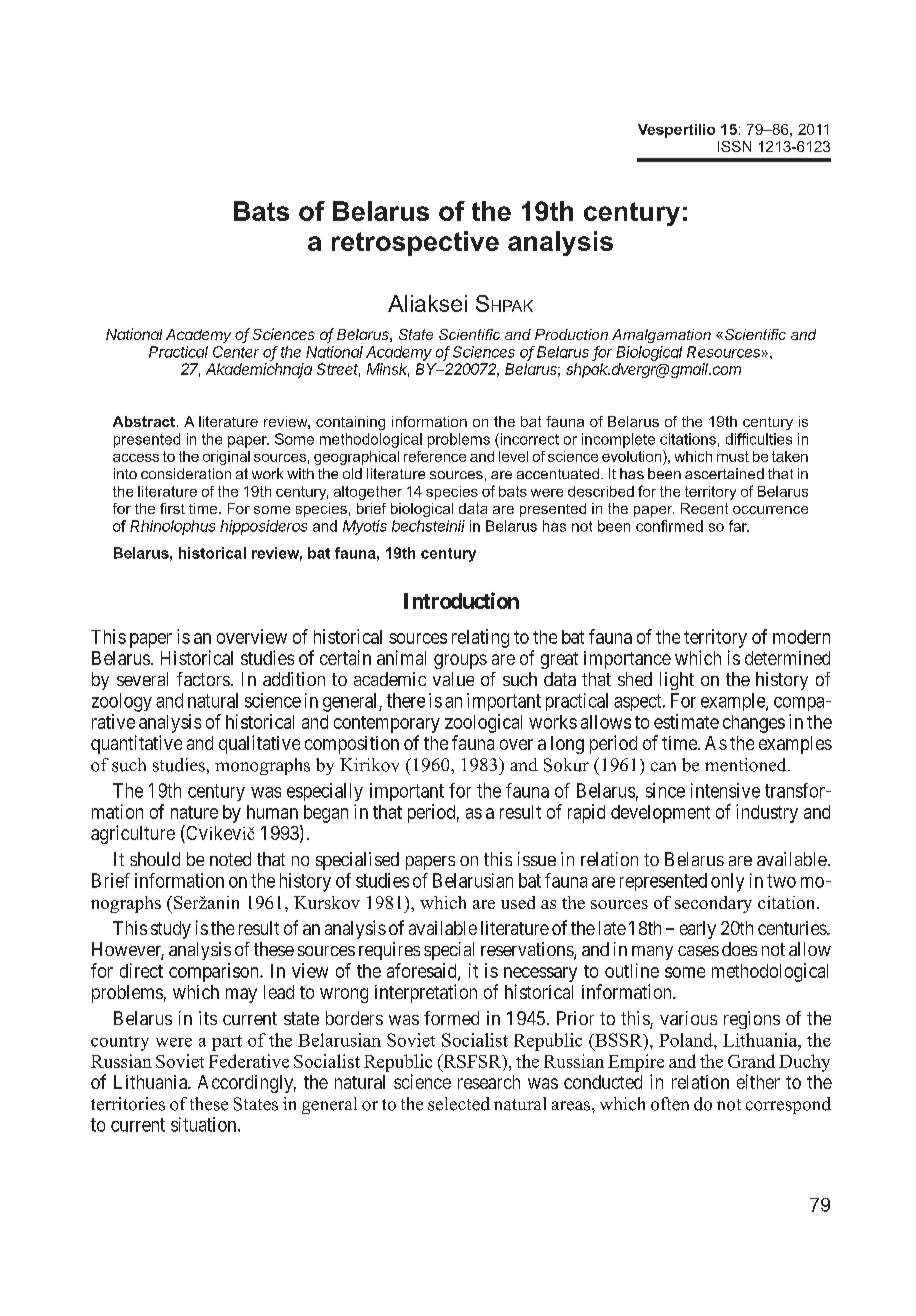 The image size is (916, 1316). Describe the element at coordinates (415, 243) in the document. I see `retrospective` at that location.
